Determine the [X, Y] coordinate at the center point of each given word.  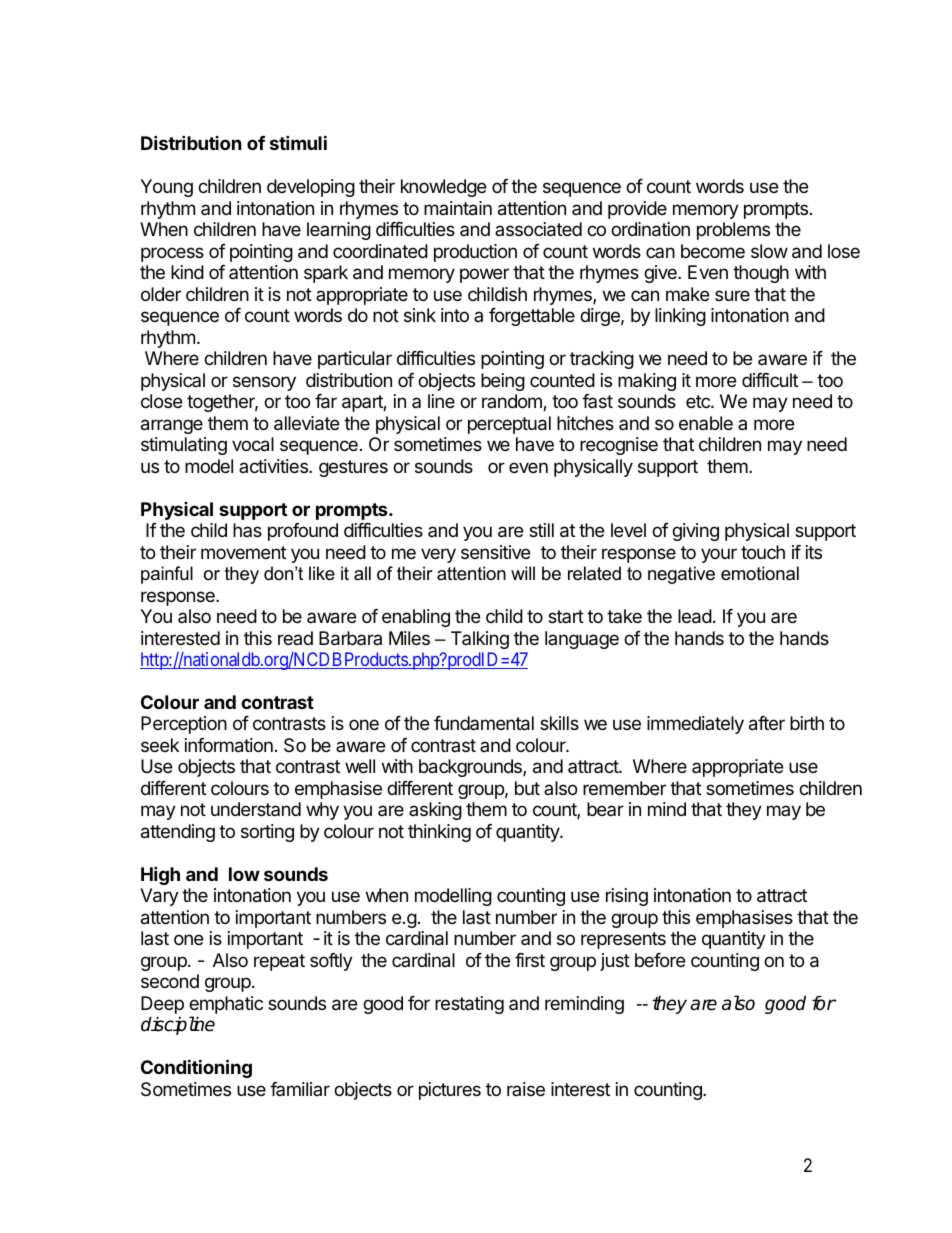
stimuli [298, 142]
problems [733, 231]
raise [526, 1089]
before [660, 960]
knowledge [443, 188]
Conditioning [196, 1068]
